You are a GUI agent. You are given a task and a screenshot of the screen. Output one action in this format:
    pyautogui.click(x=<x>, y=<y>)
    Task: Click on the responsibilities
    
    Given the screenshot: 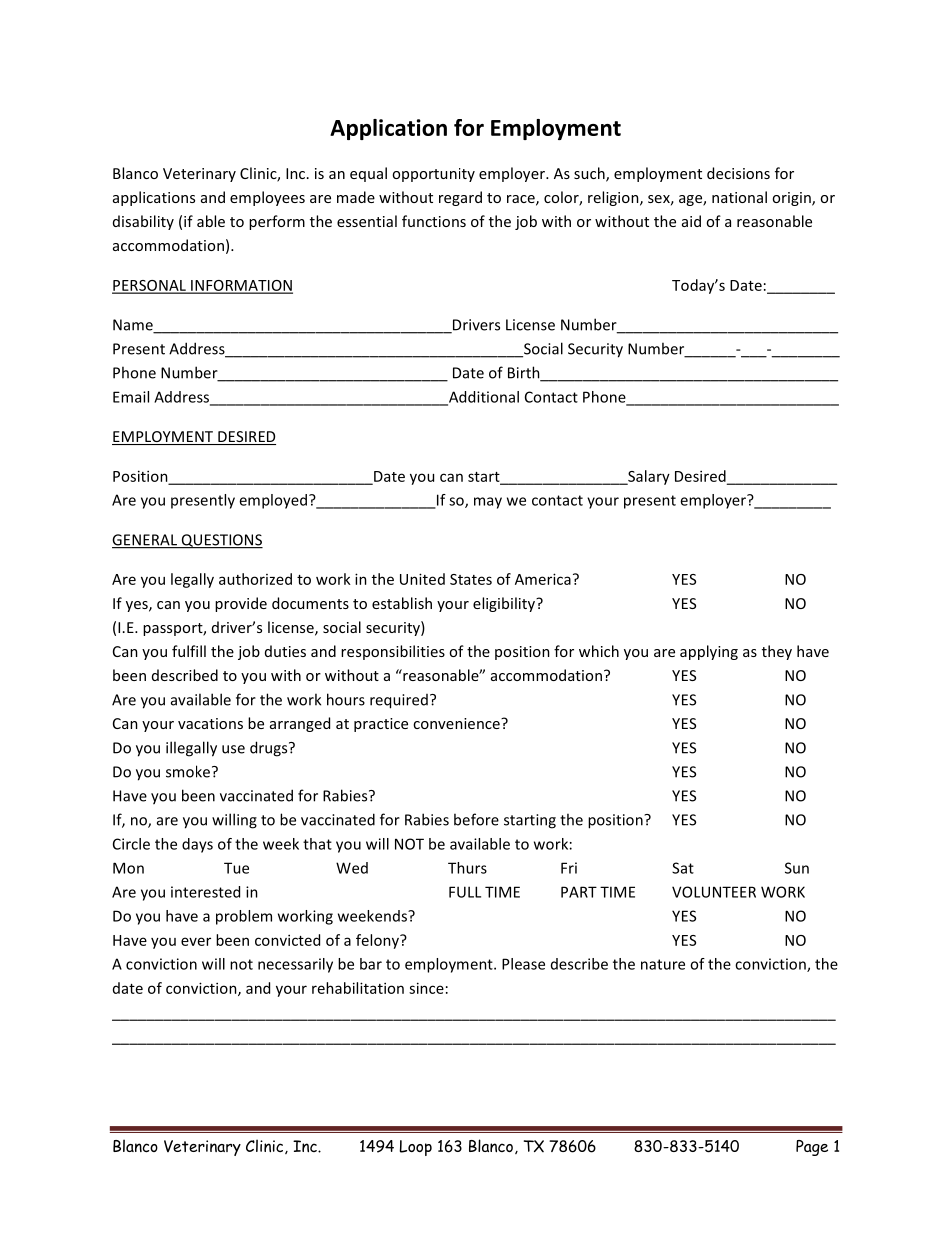 What is the action you would take?
    pyautogui.click(x=393, y=652)
